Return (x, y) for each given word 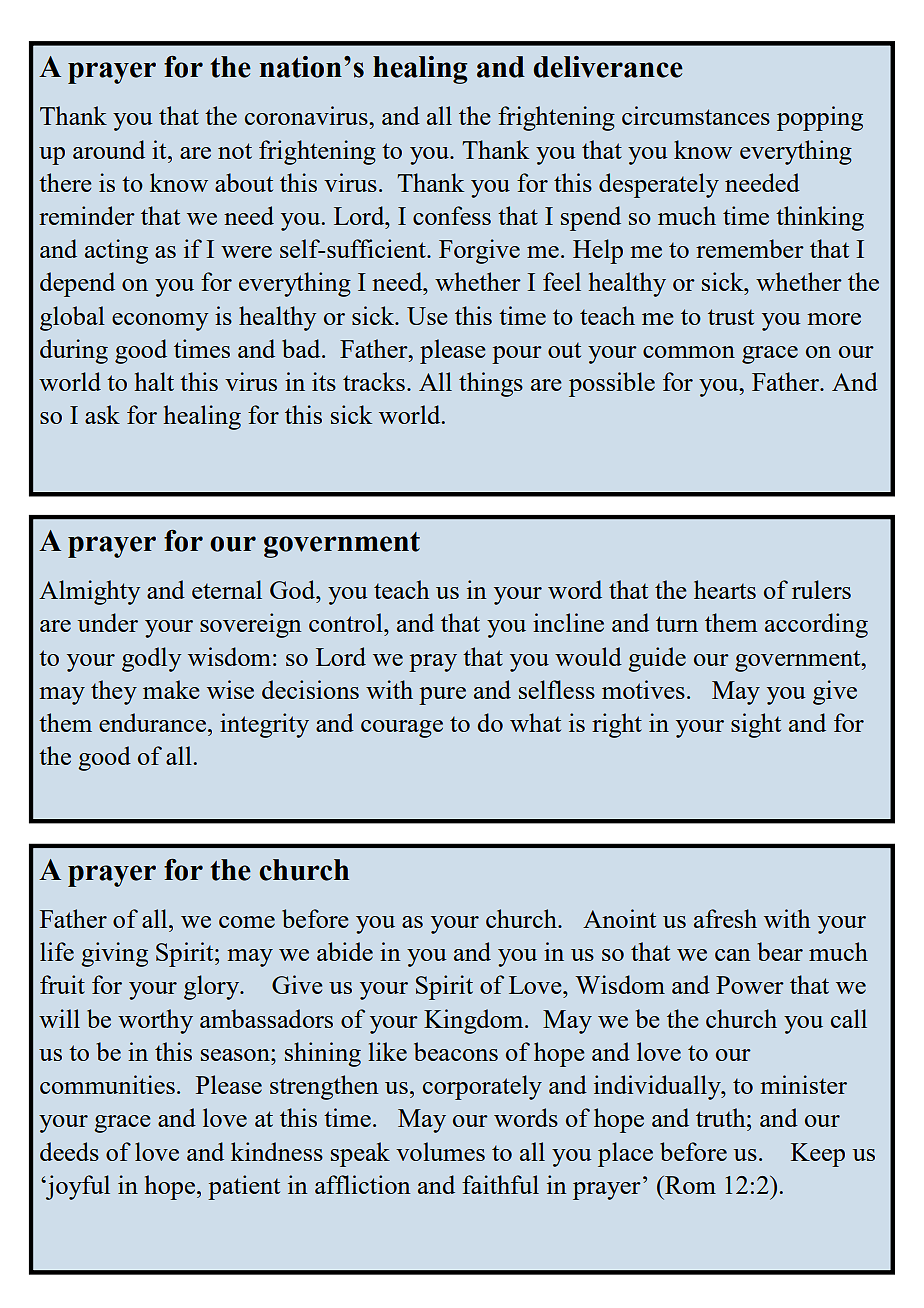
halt (154, 381)
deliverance (608, 67)
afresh (725, 918)
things (491, 384)
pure (442, 696)
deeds (69, 1151)
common (689, 352)
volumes (440, 1151)
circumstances (696, 115)
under (108, 622)
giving (114, 954)
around (109, 149)
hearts (725, 589)
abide (345, 951)
